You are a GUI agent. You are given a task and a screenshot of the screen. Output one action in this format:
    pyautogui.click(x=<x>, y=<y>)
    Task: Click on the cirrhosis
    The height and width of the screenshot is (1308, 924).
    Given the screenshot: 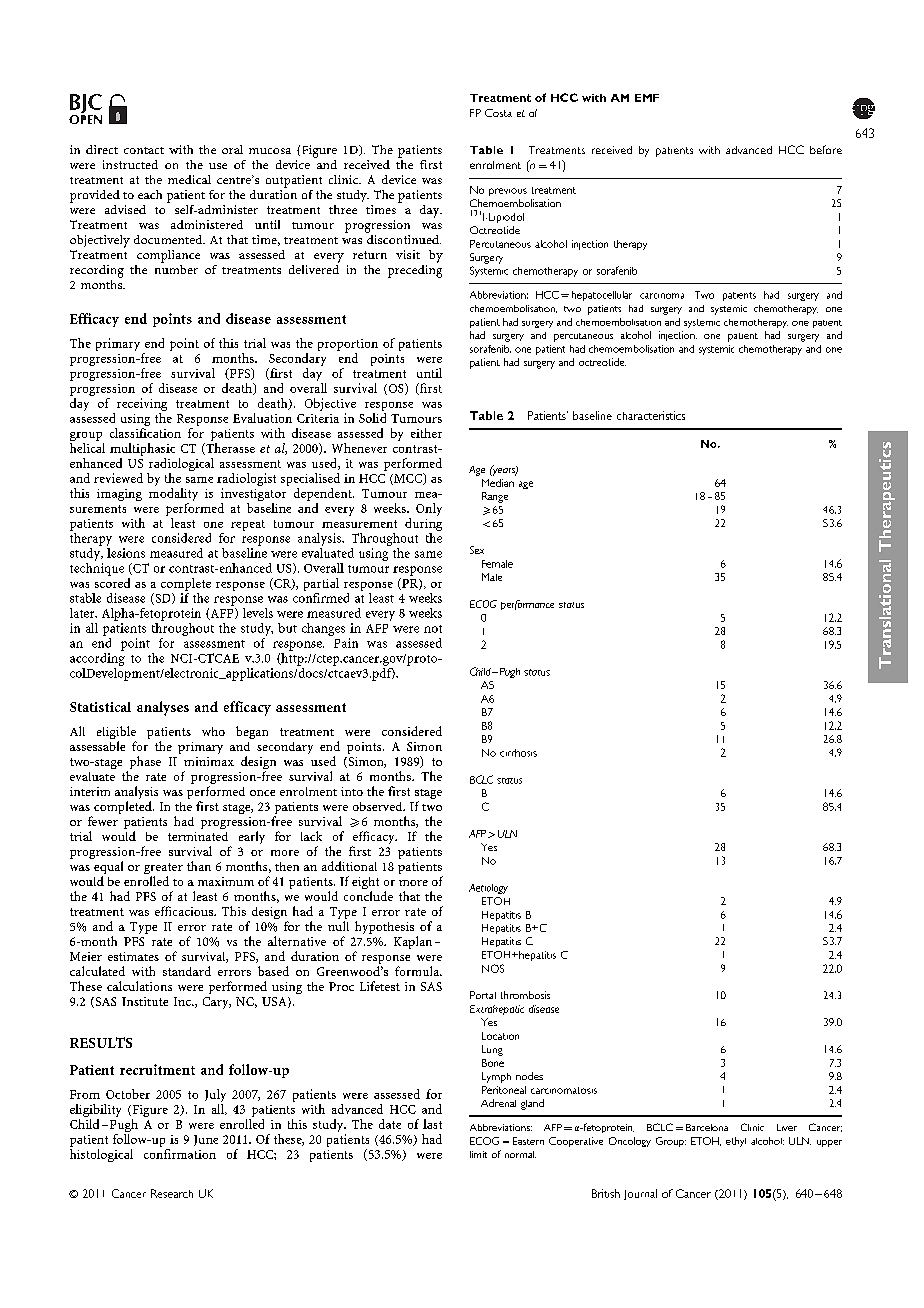 What is the action you would take?
    pyautogui.click(x=518, y=753)
